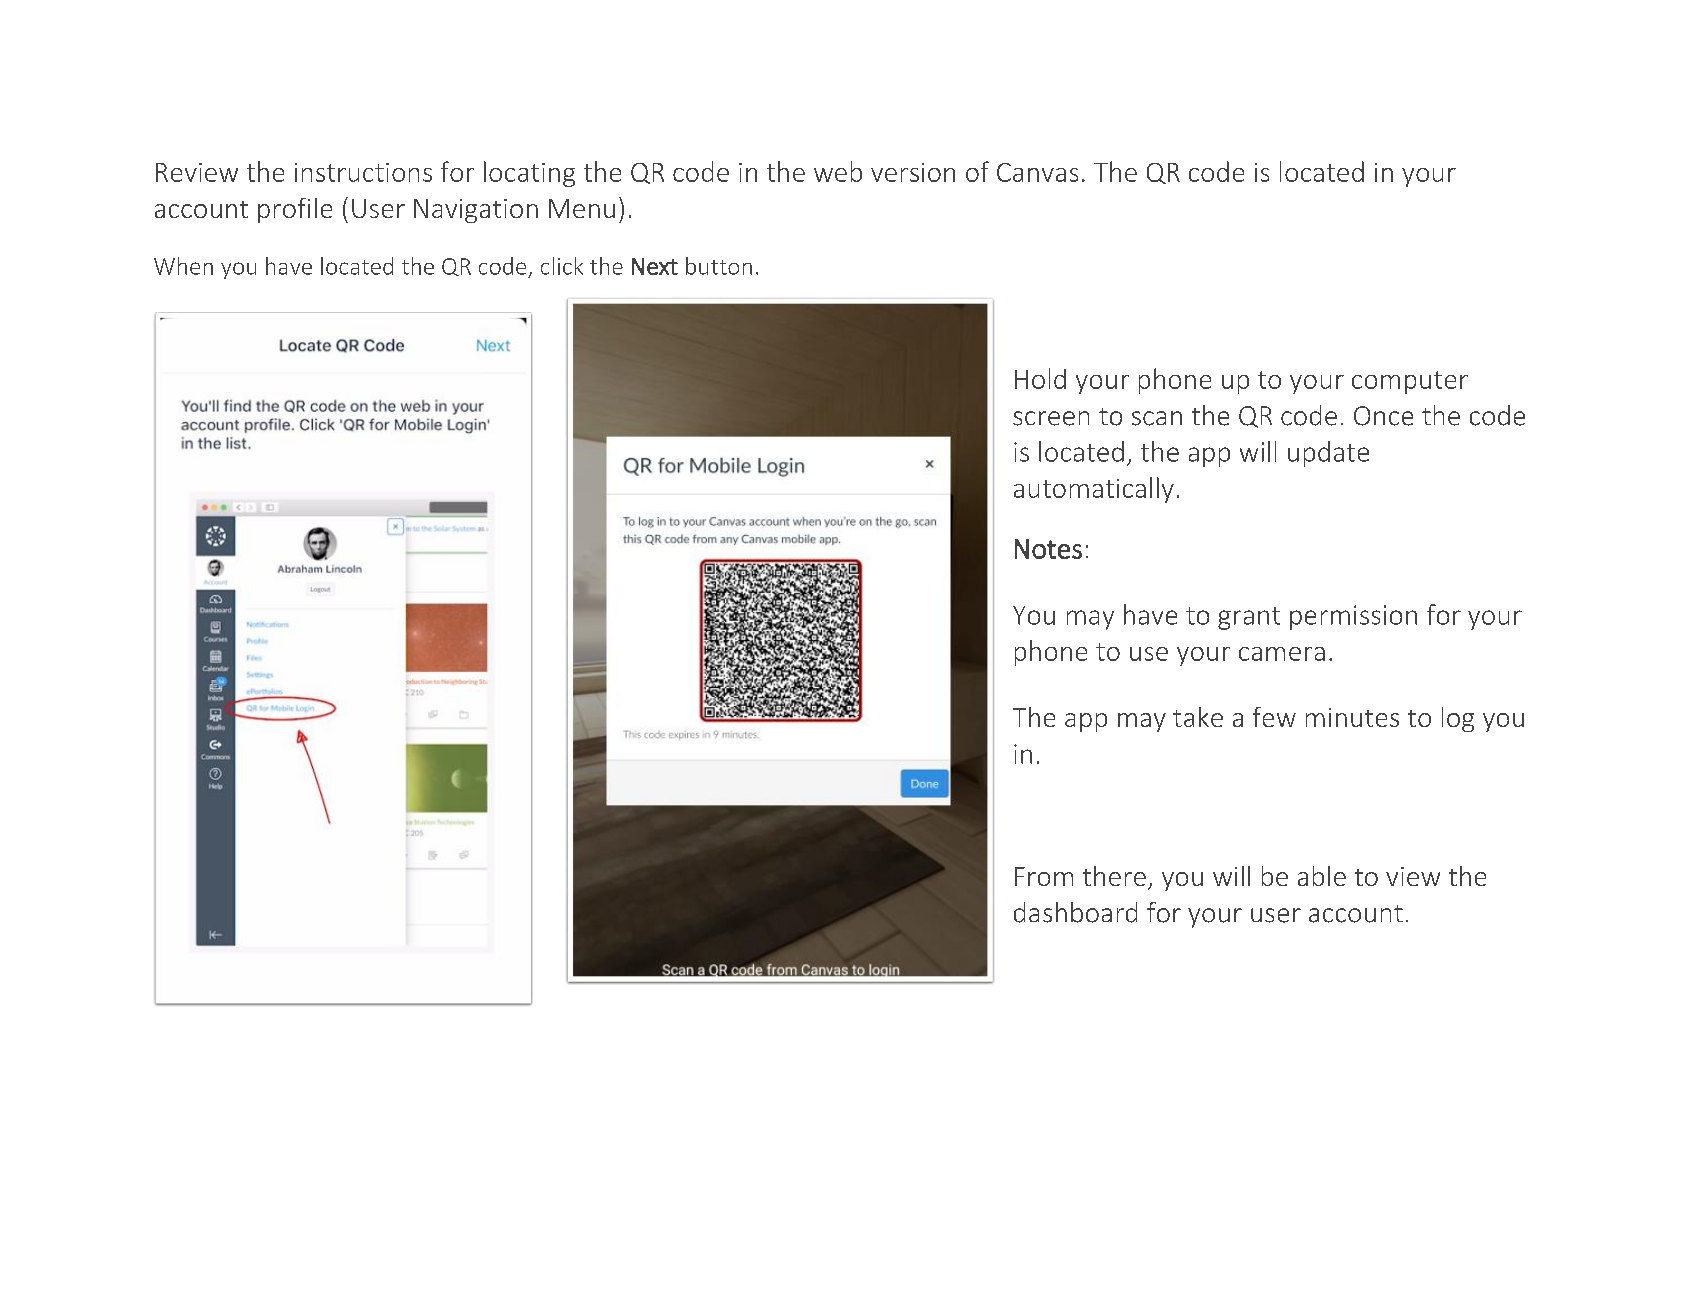 Image resolution: width=1686 pixels, height=1303 pixels. Describe the element at coordinates (1075, 912) in the document. I see `dashboard` at that location.
